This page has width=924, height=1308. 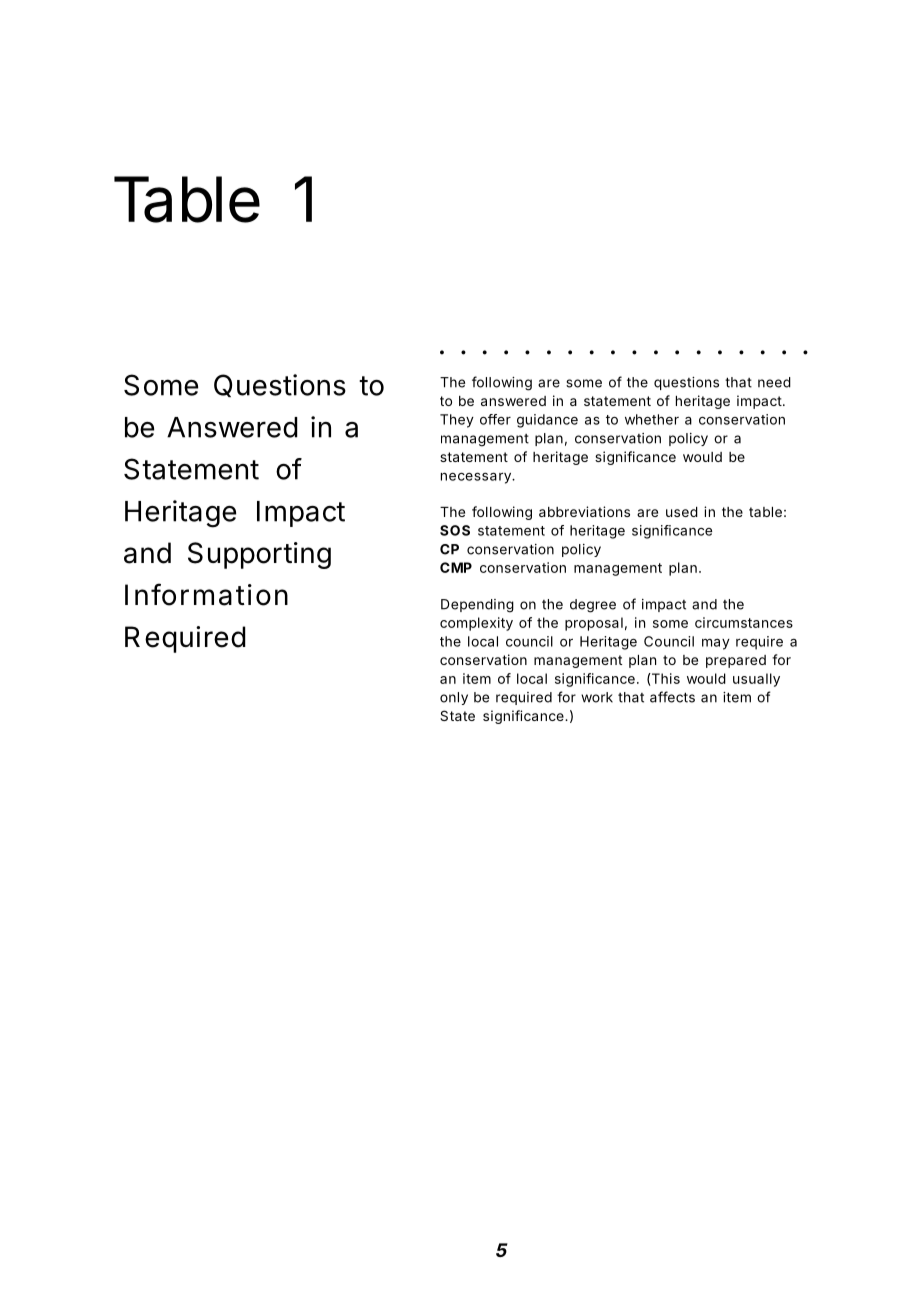 What do you see at coordinates (597, 697) in the page?
I see `work` at bounding box center [597, 697].
